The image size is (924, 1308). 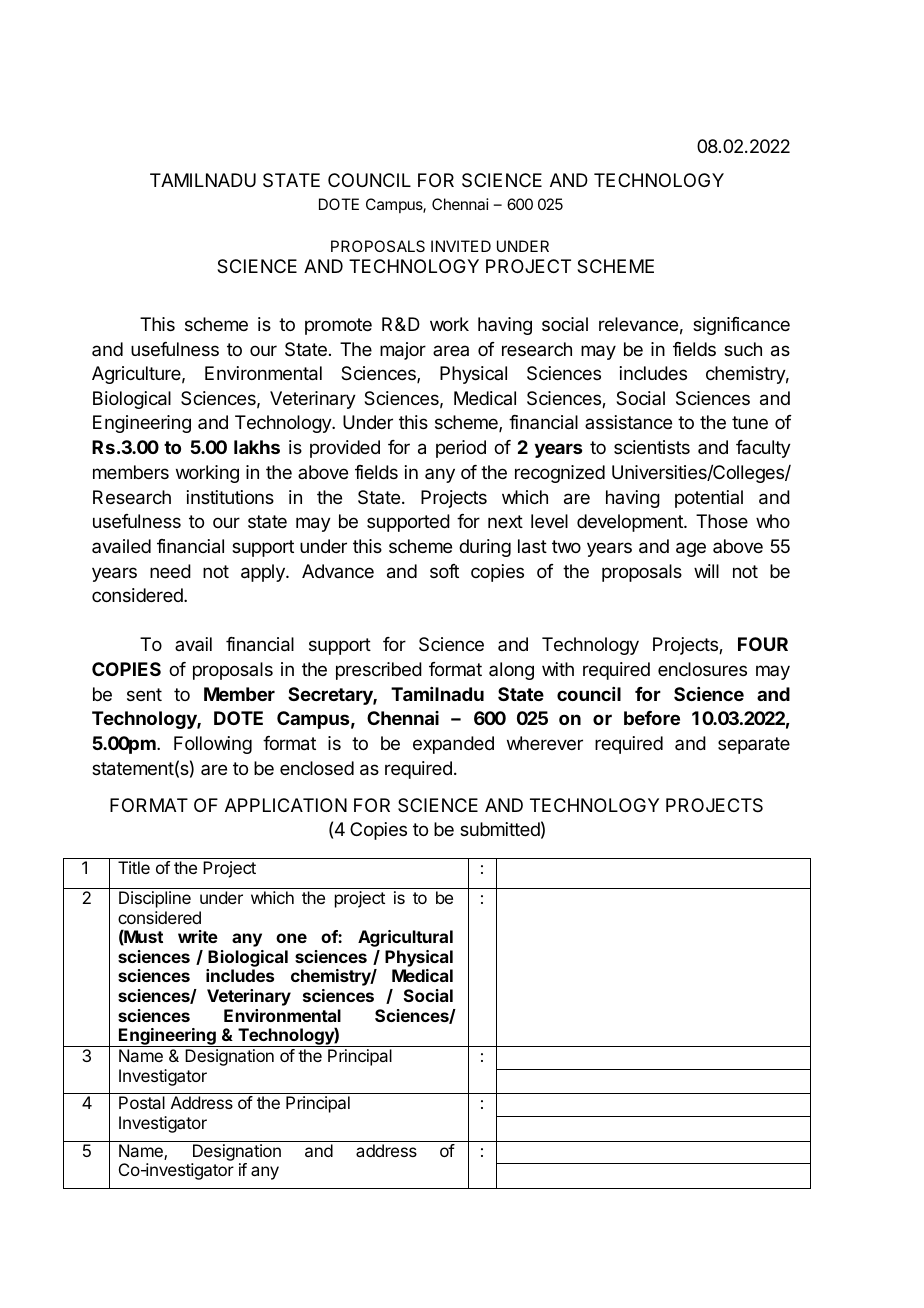 I want to click on need, so click(x=170, y=571).
